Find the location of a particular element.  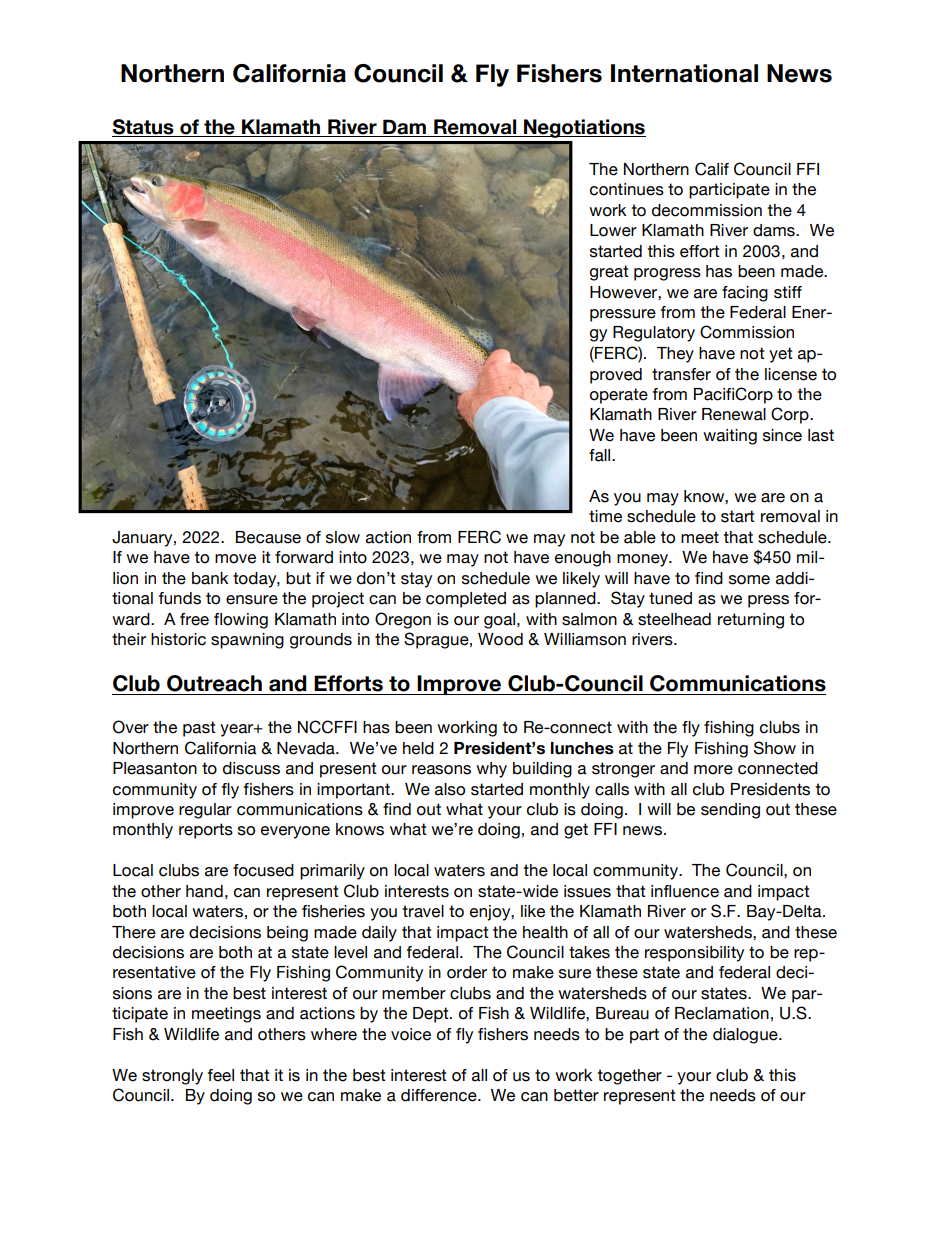

reports is located at coordinates (206, 831).
